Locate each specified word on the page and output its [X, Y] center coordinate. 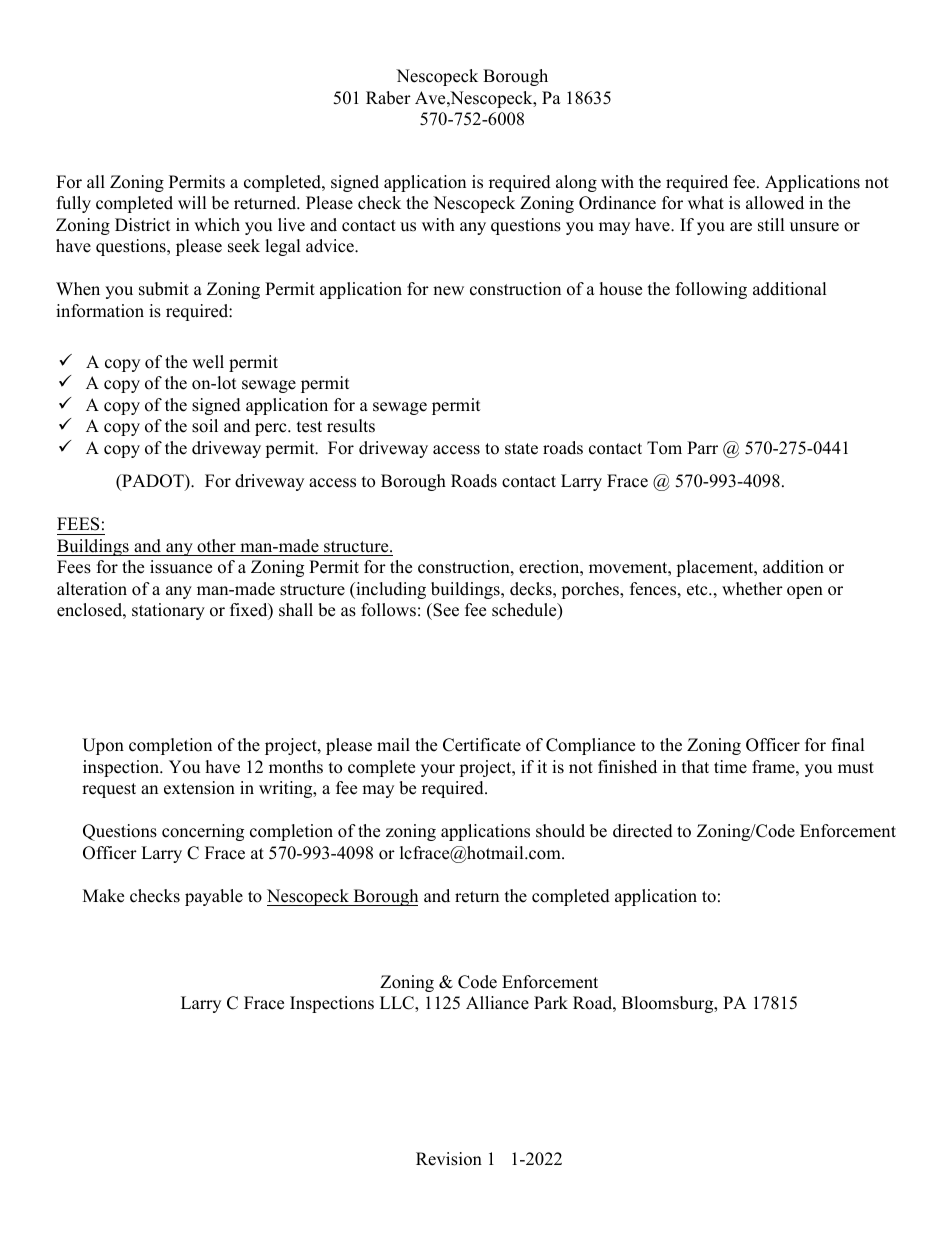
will [192, 202]
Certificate [482, 745]
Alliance [497, 1003]
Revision [449, 1159]
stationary [168, 611]
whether [752, 589]
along [576, 183]
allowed [775, 203]
